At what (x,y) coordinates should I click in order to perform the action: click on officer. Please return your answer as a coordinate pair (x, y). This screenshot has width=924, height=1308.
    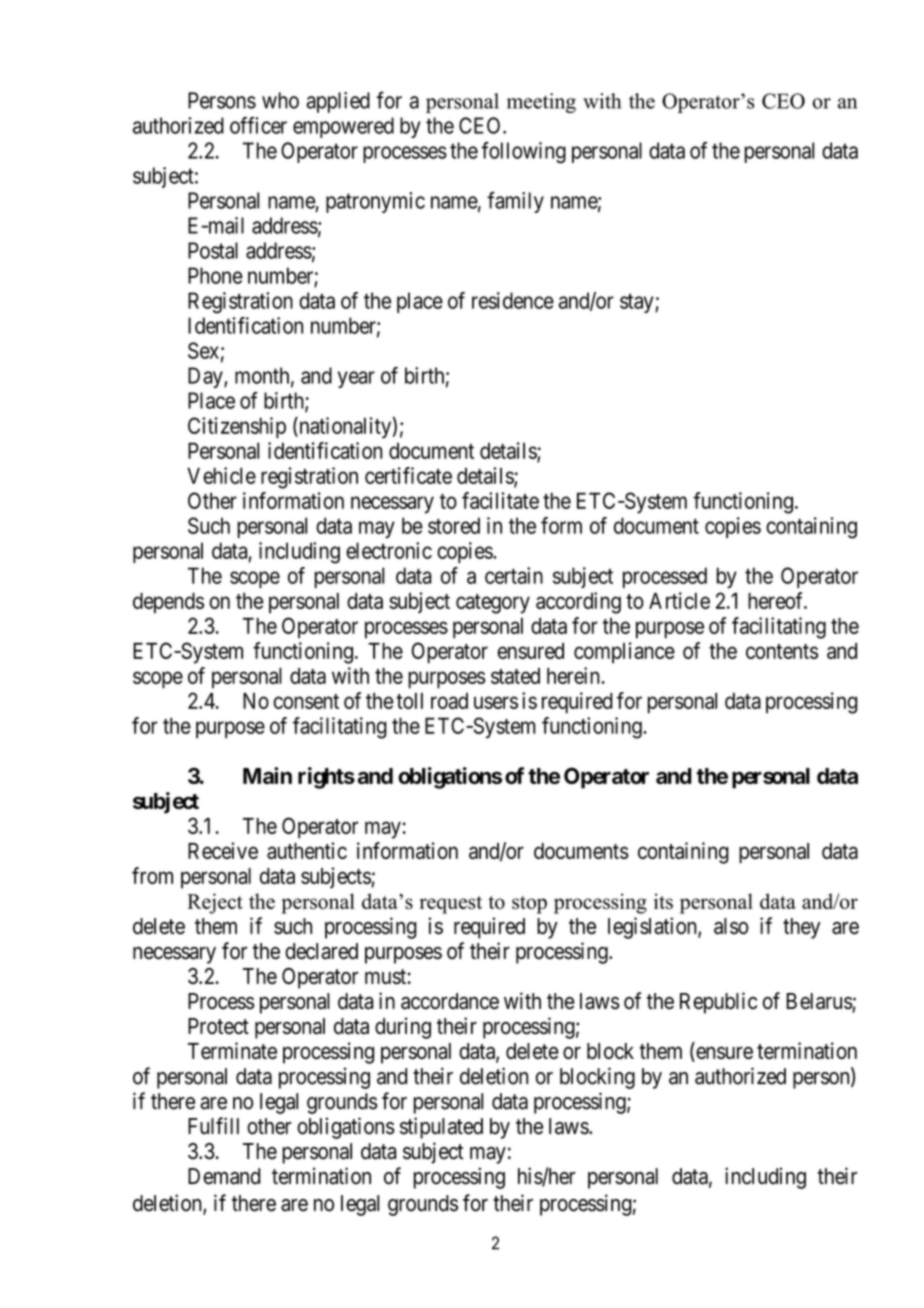
    Looking at the image, I should click on (258, 125).
